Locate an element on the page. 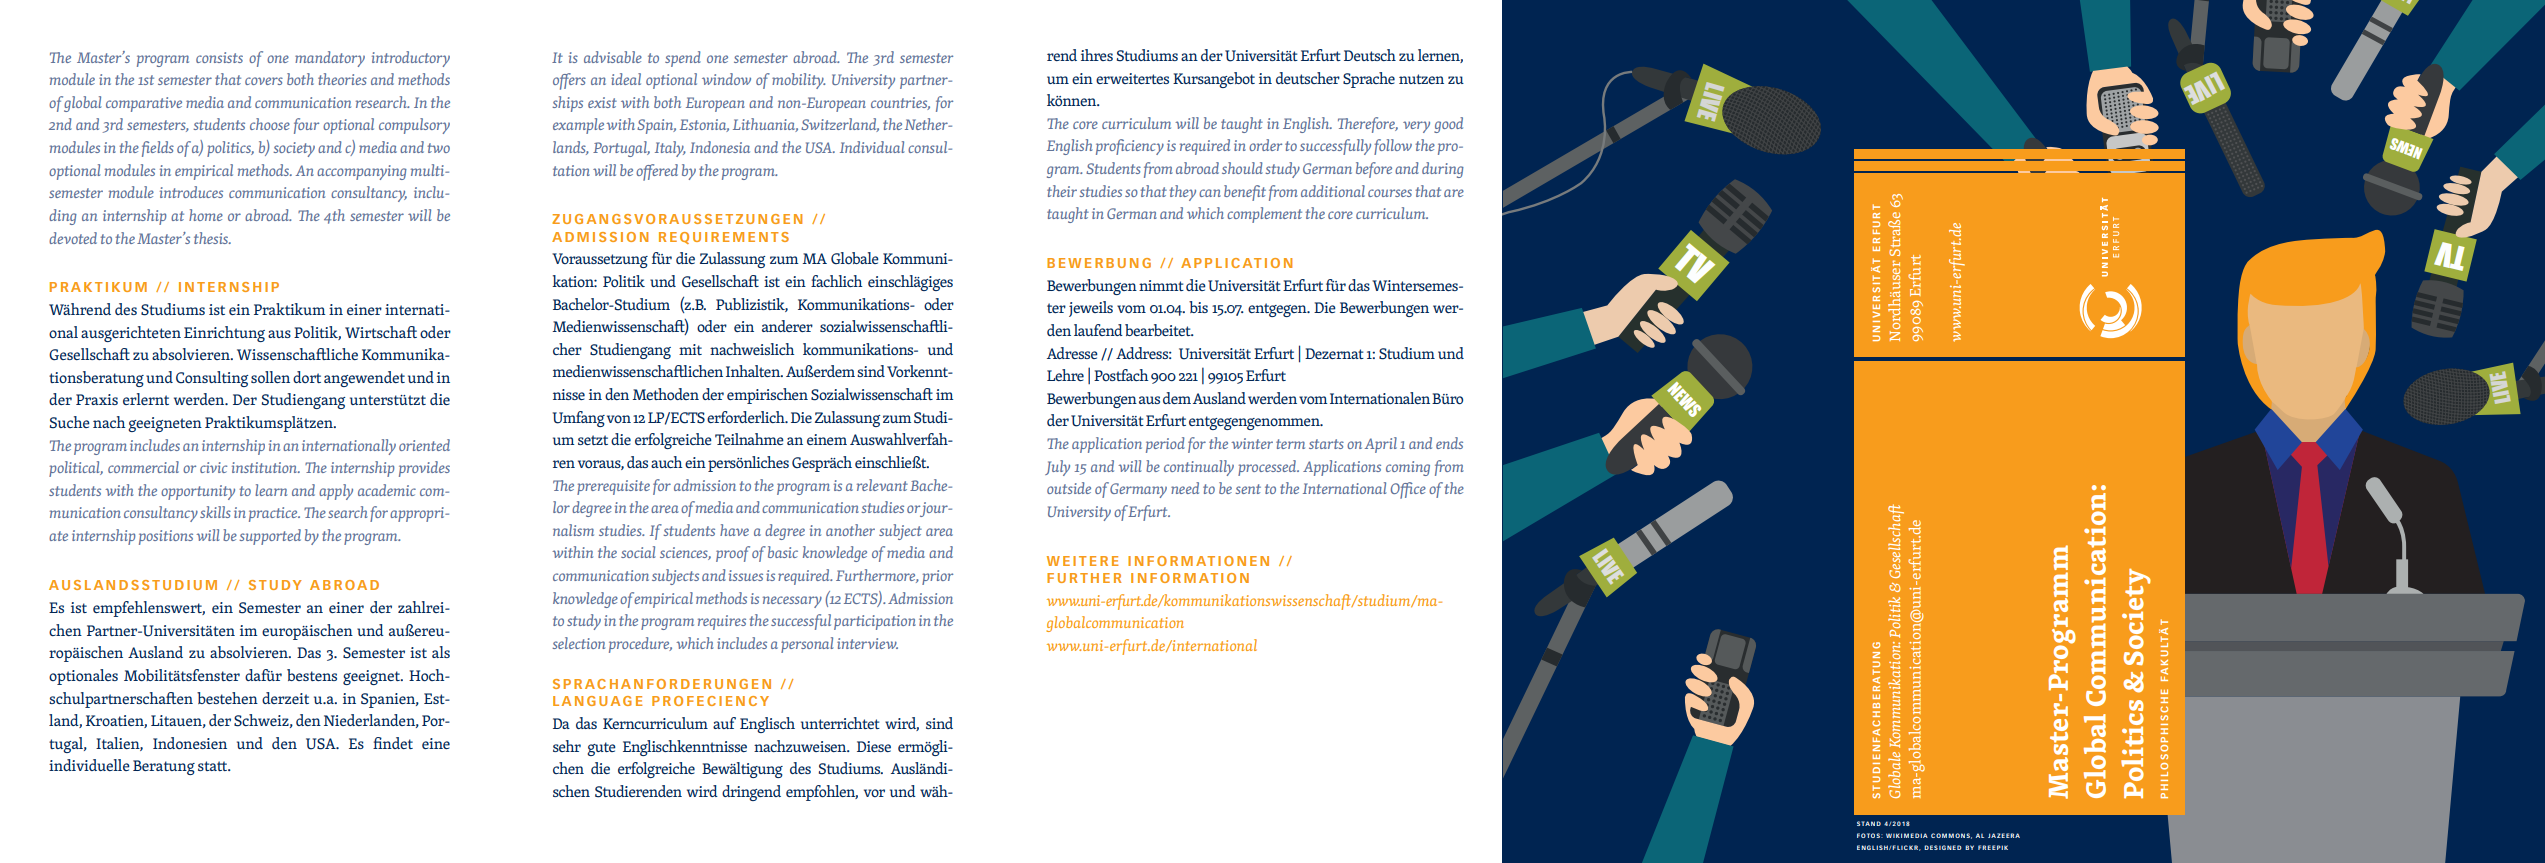 The width and height of the image is (2545, 863). supported is located at coordinates (270, 537).
